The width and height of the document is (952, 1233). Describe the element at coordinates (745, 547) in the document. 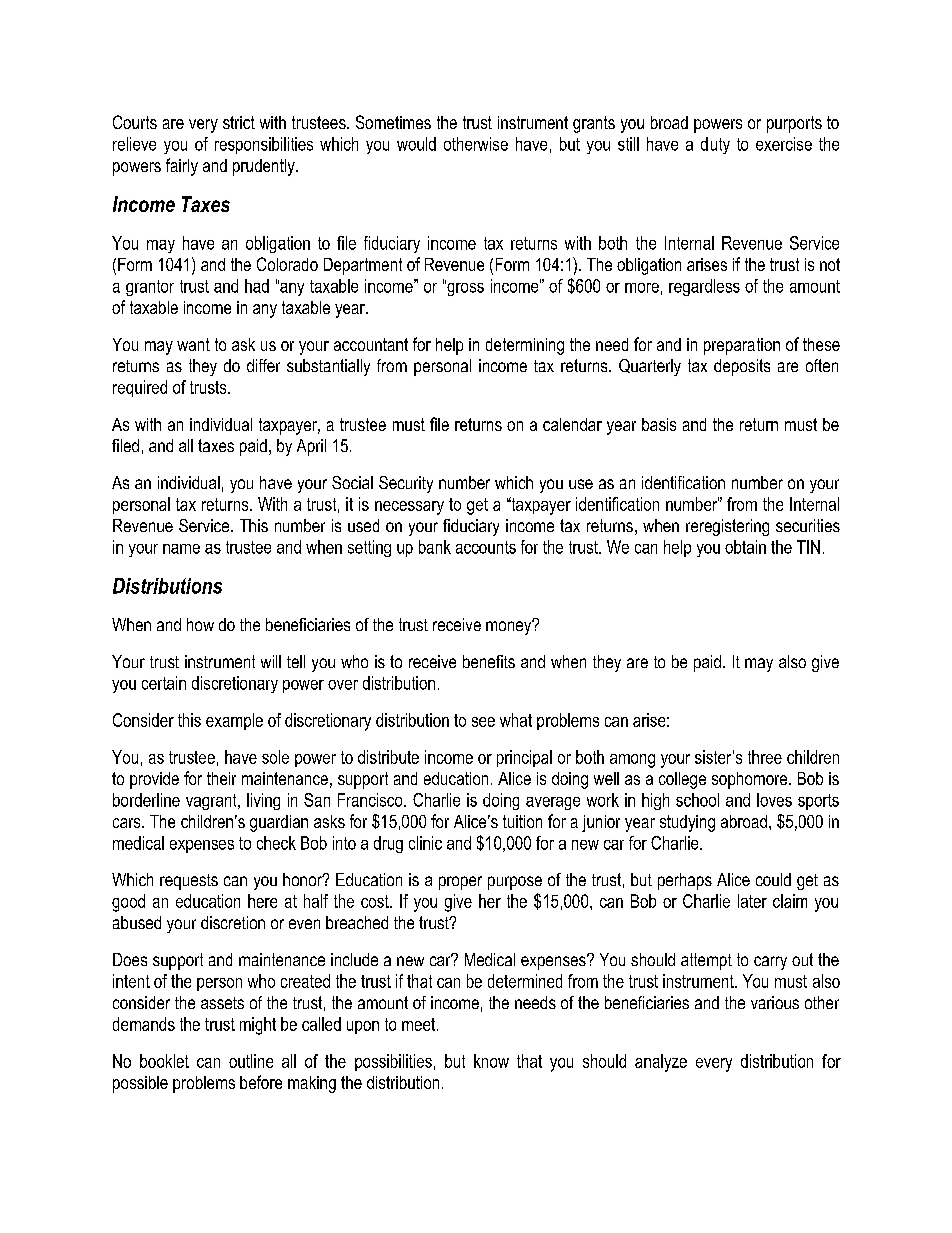

I see `obtain` at that location.
